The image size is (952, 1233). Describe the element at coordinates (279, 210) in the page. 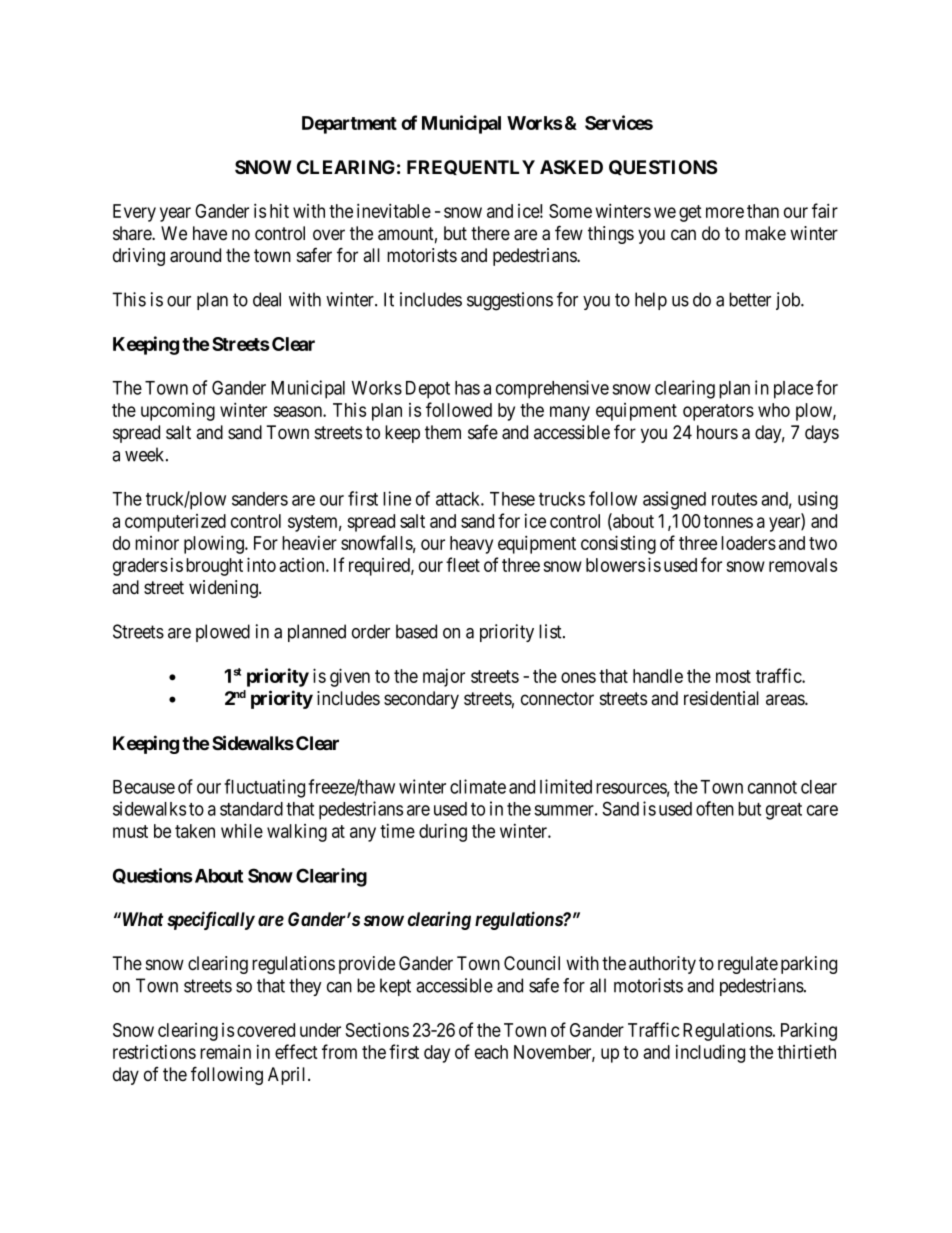

I see `hit` at that location.
